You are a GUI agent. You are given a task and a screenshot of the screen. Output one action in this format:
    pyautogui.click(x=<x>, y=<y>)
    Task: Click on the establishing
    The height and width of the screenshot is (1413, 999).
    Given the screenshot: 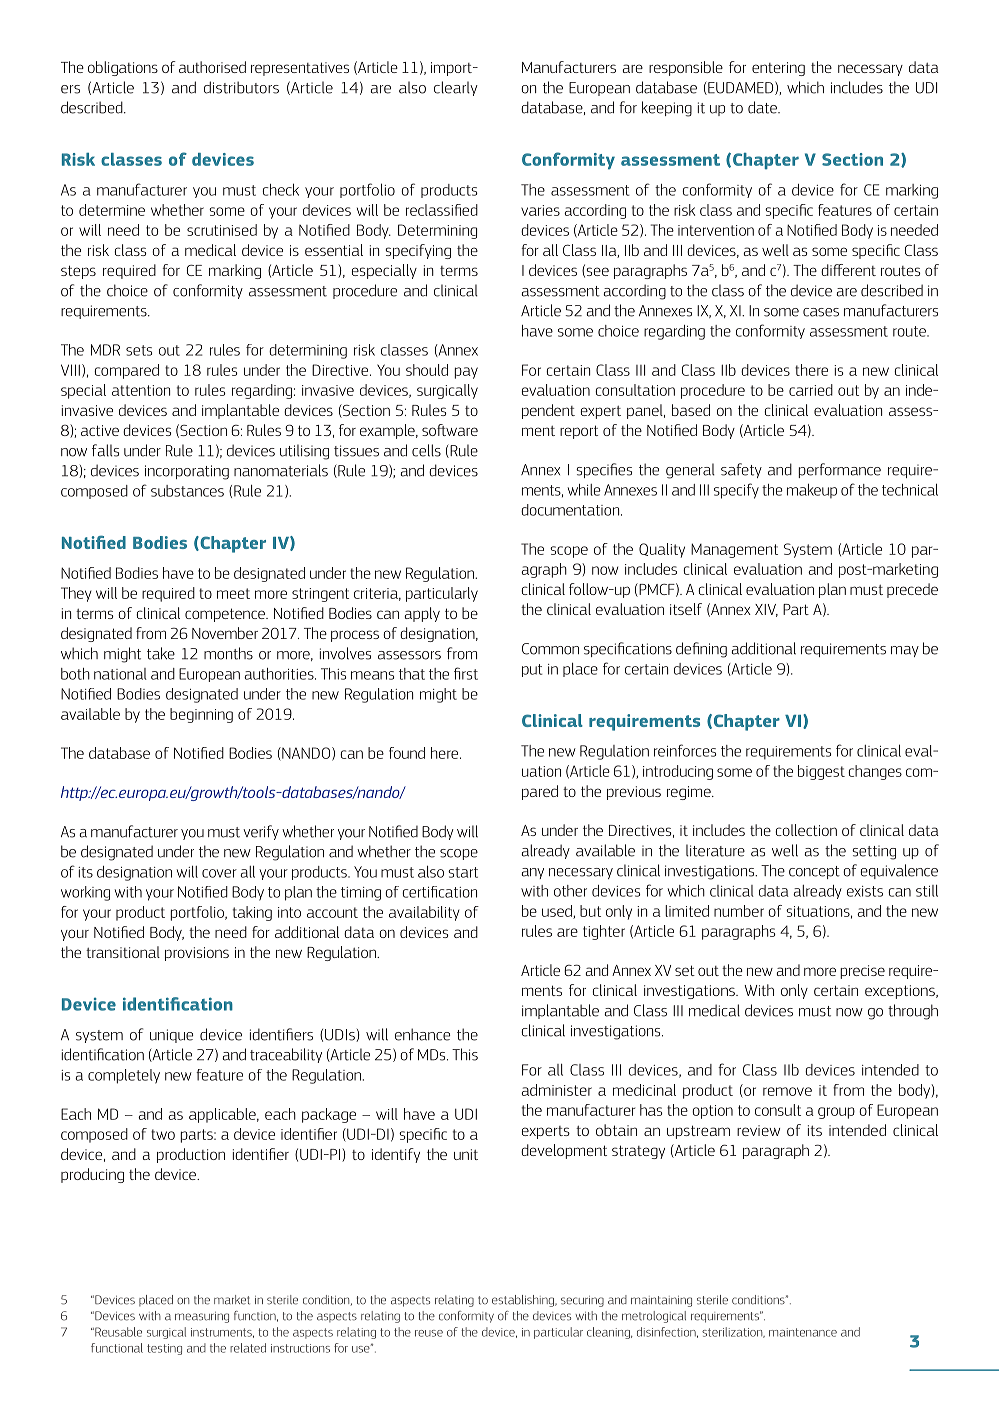 What is the action you would take?
    pyautogui.click(x=524, y=1301)
